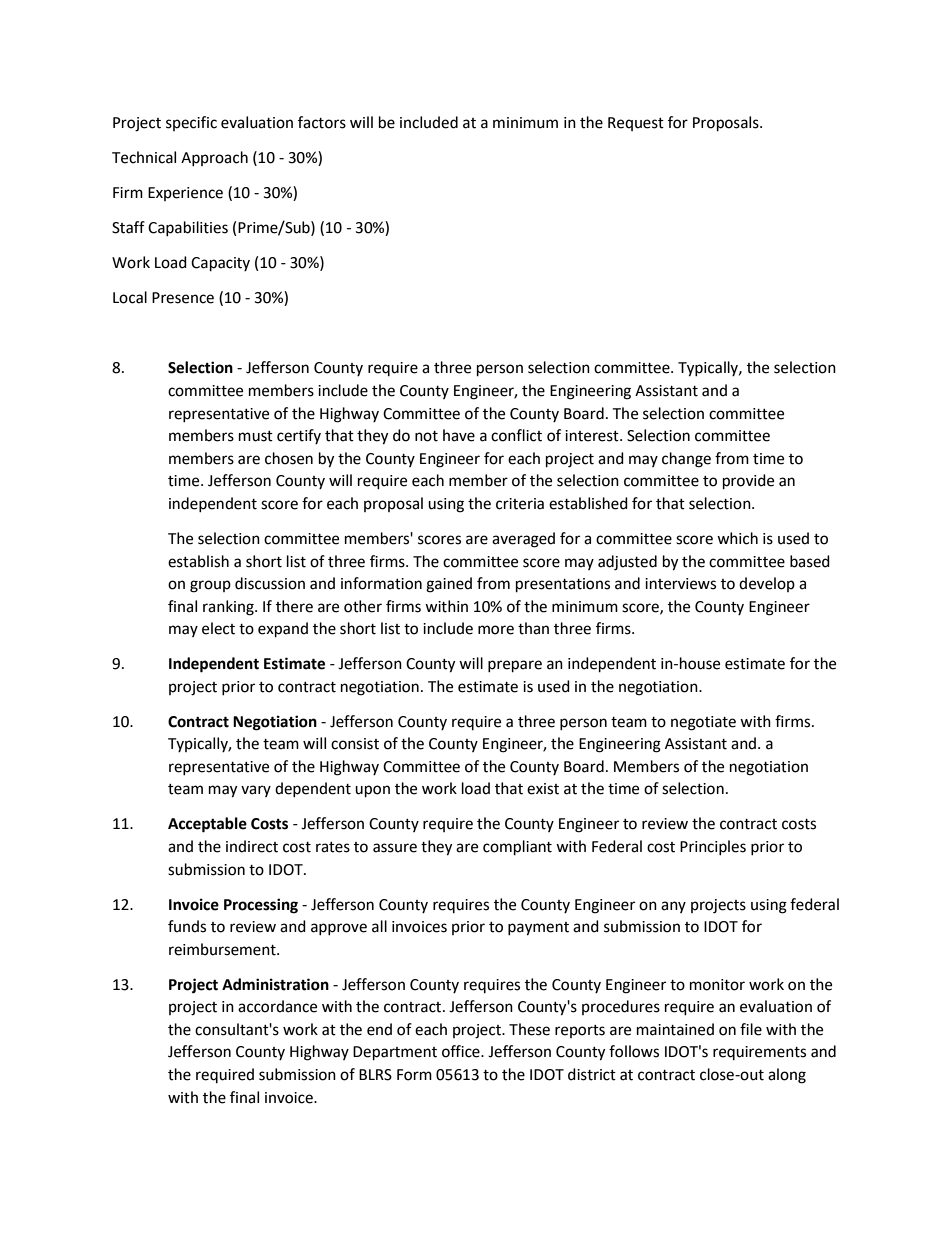  I want to click on accordance, so click(277, 1006).
